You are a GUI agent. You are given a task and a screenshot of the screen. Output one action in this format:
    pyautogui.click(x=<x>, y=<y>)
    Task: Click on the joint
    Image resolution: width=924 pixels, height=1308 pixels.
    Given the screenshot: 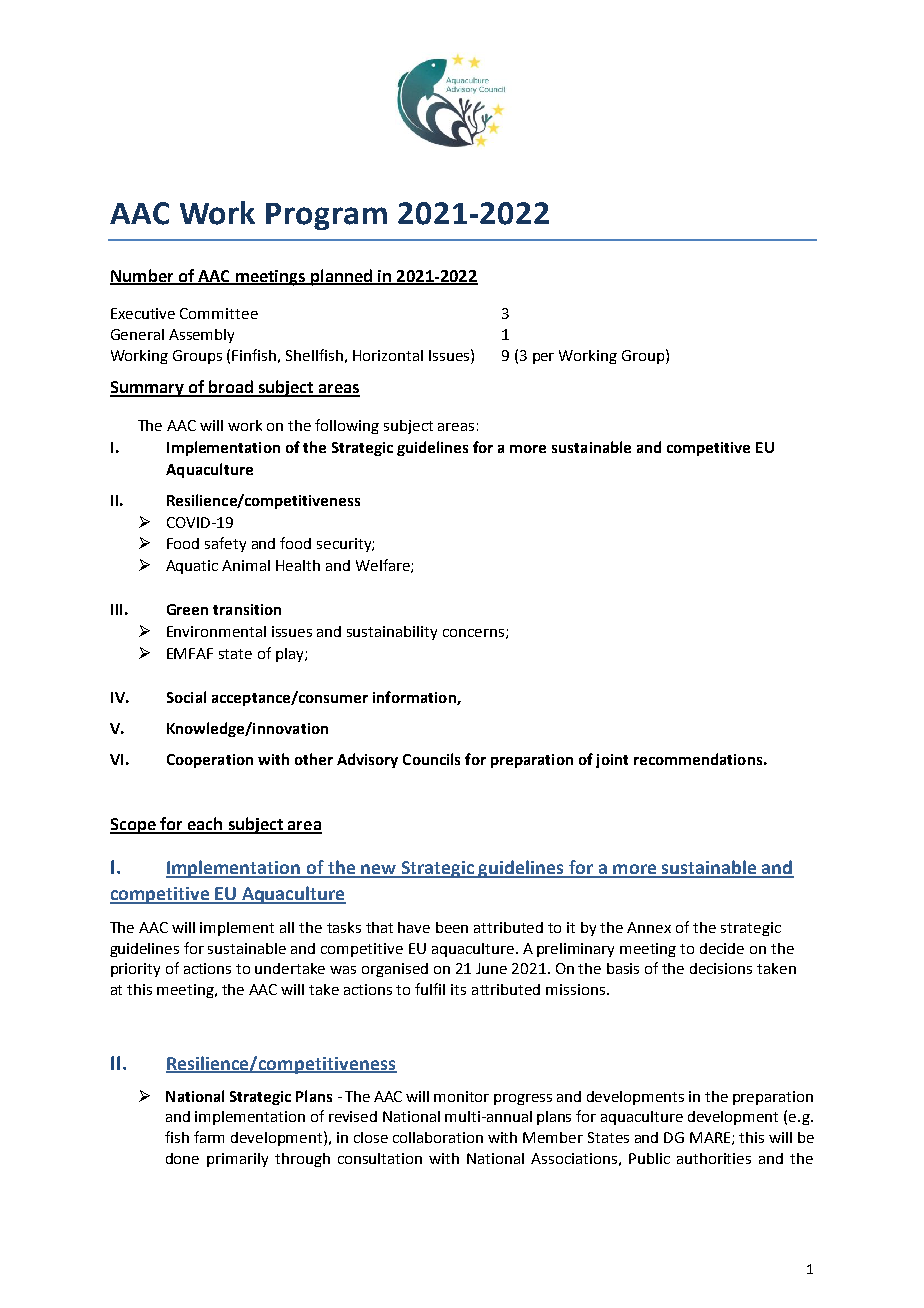 What is the action you would take?
    pyautogui.click(x=612, y=761)
